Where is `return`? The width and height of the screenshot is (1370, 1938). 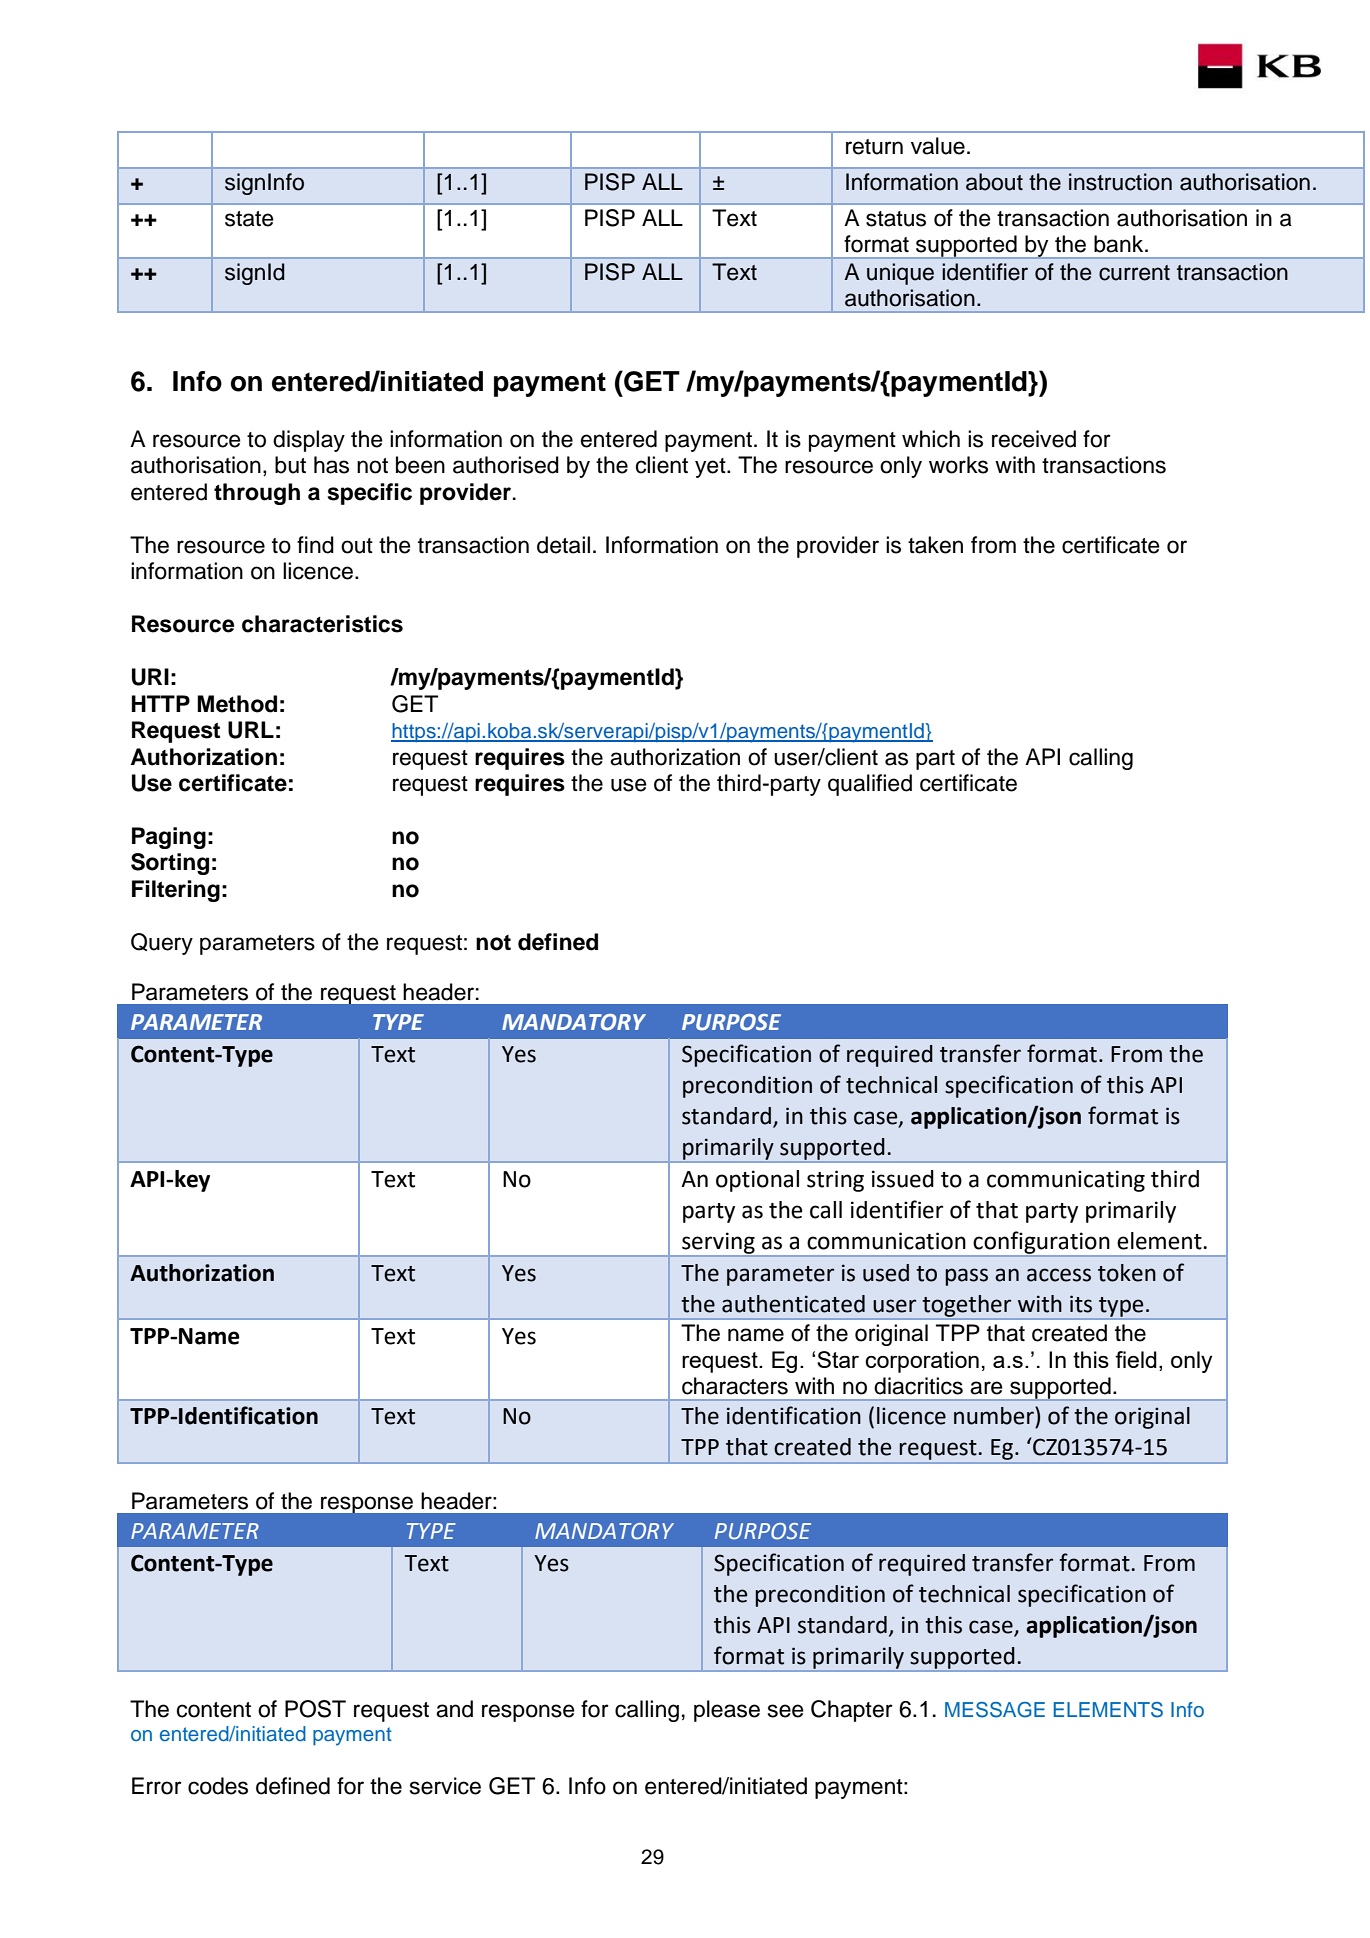
return is located at coordinates (874, 147).
